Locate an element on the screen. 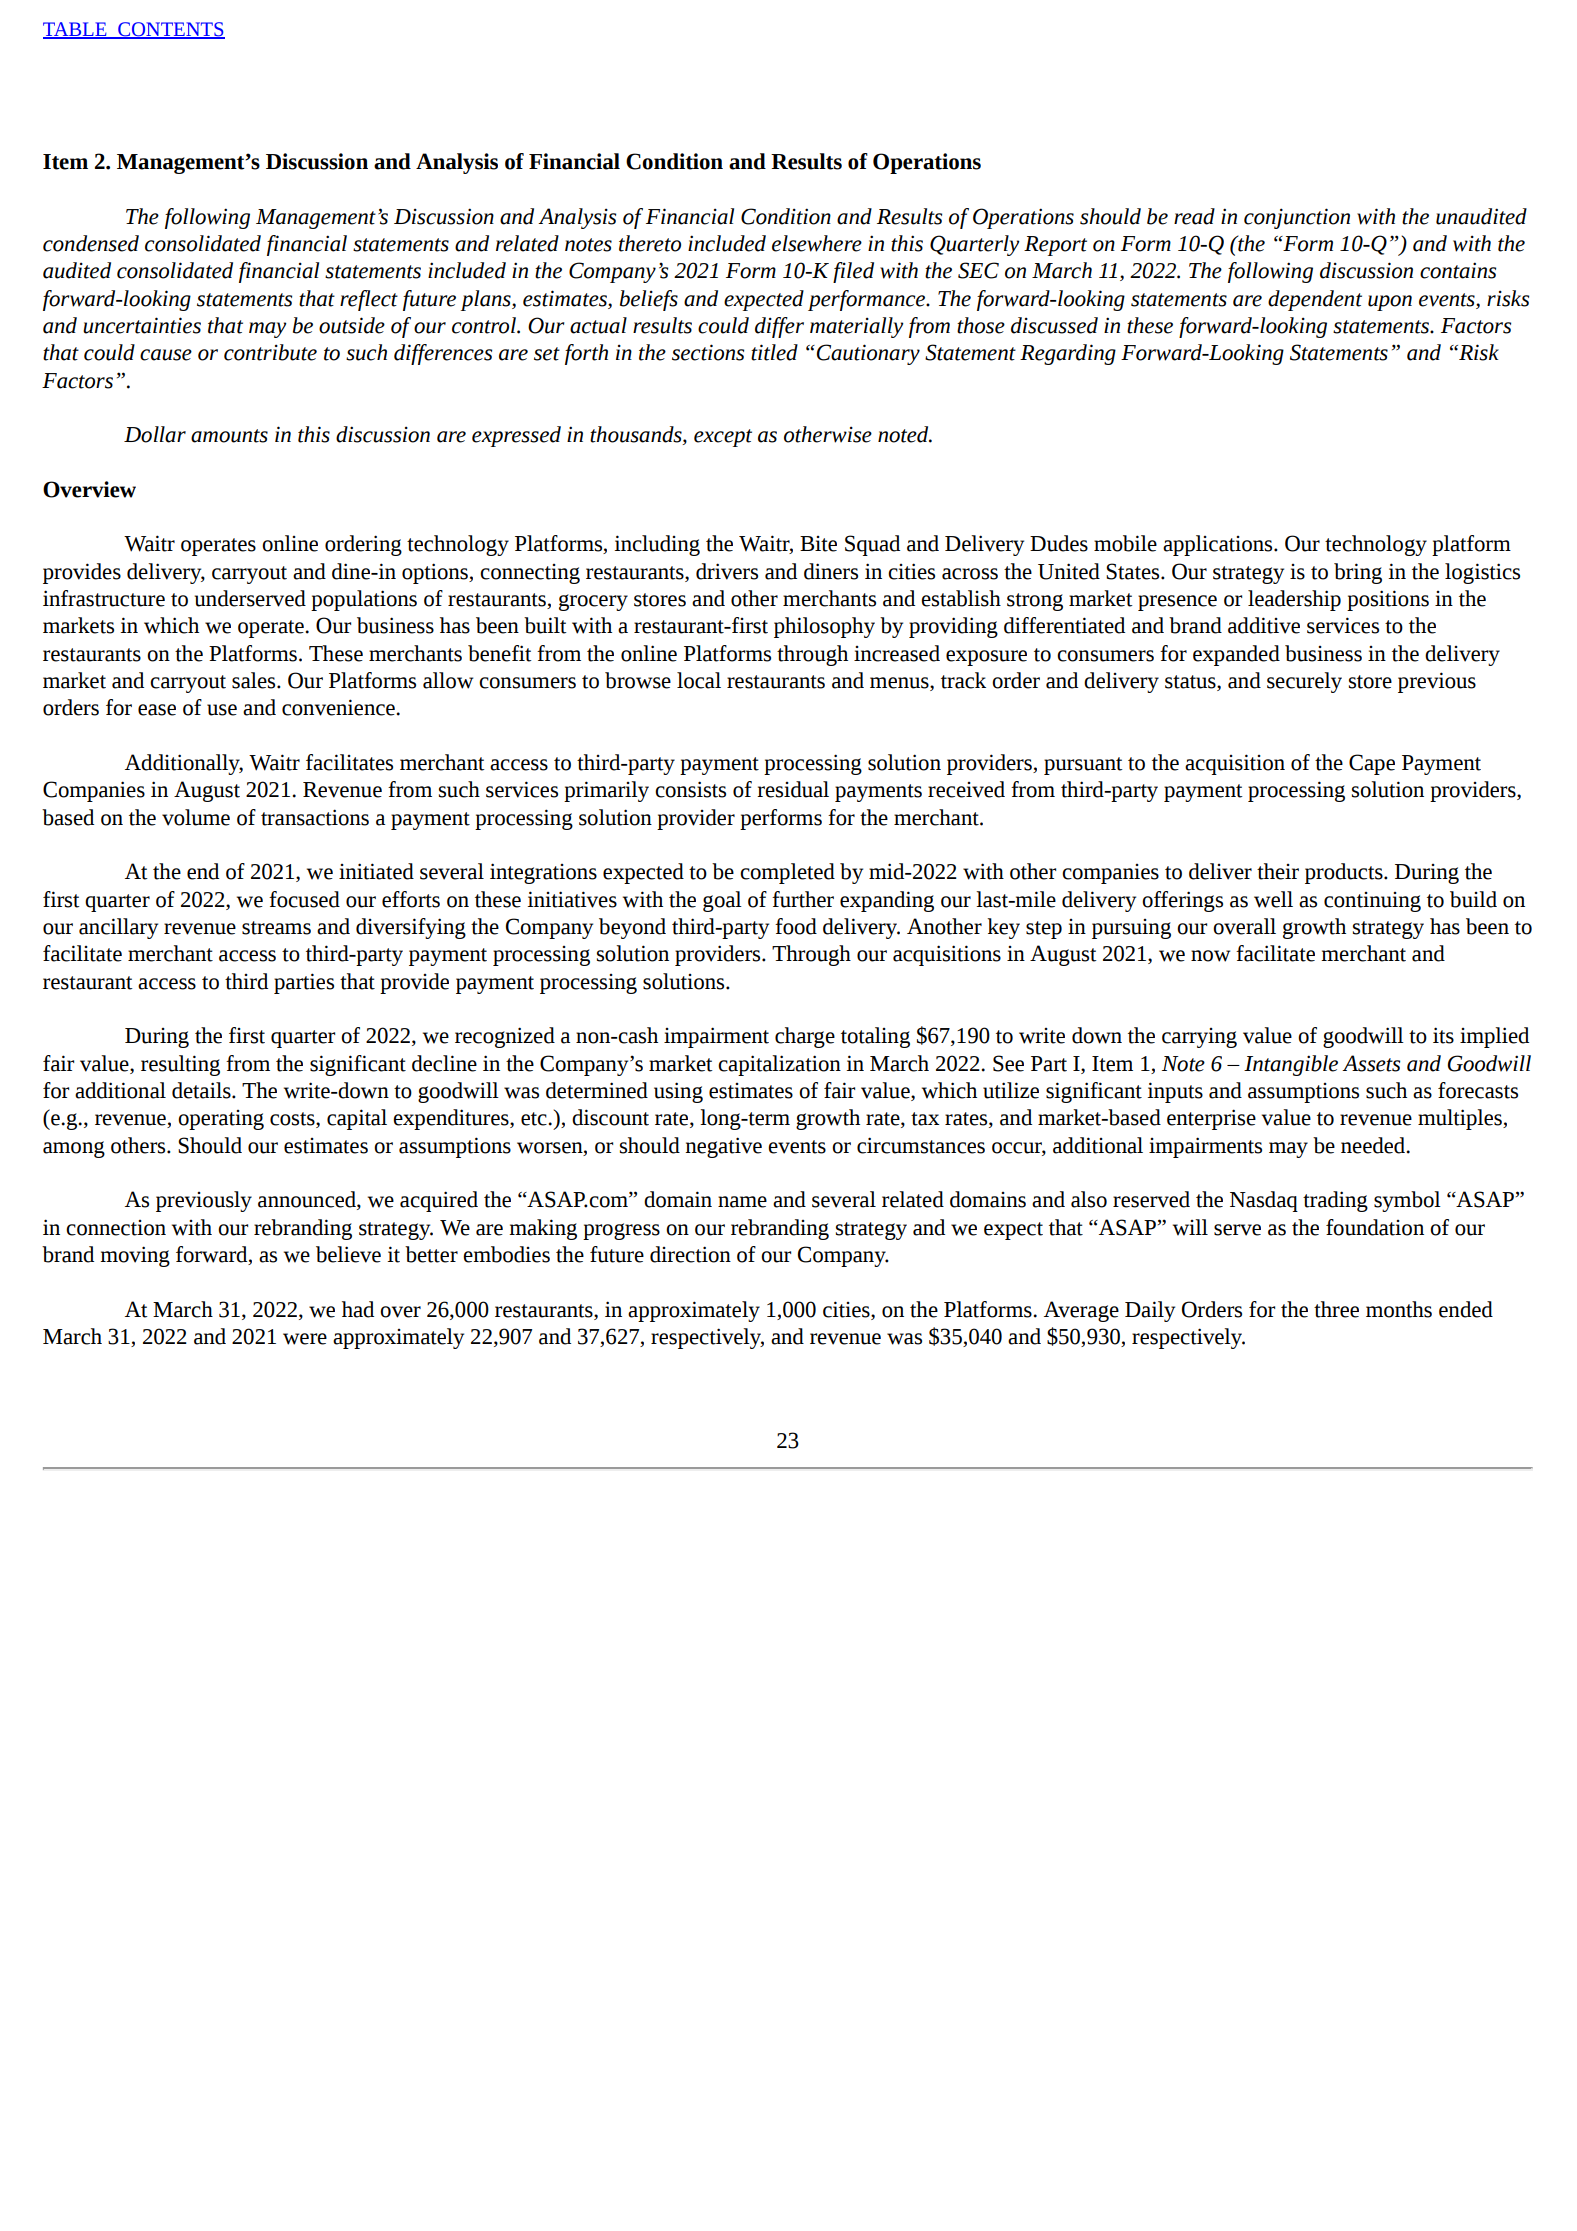  condensed is located at coordinates (91, 243).
